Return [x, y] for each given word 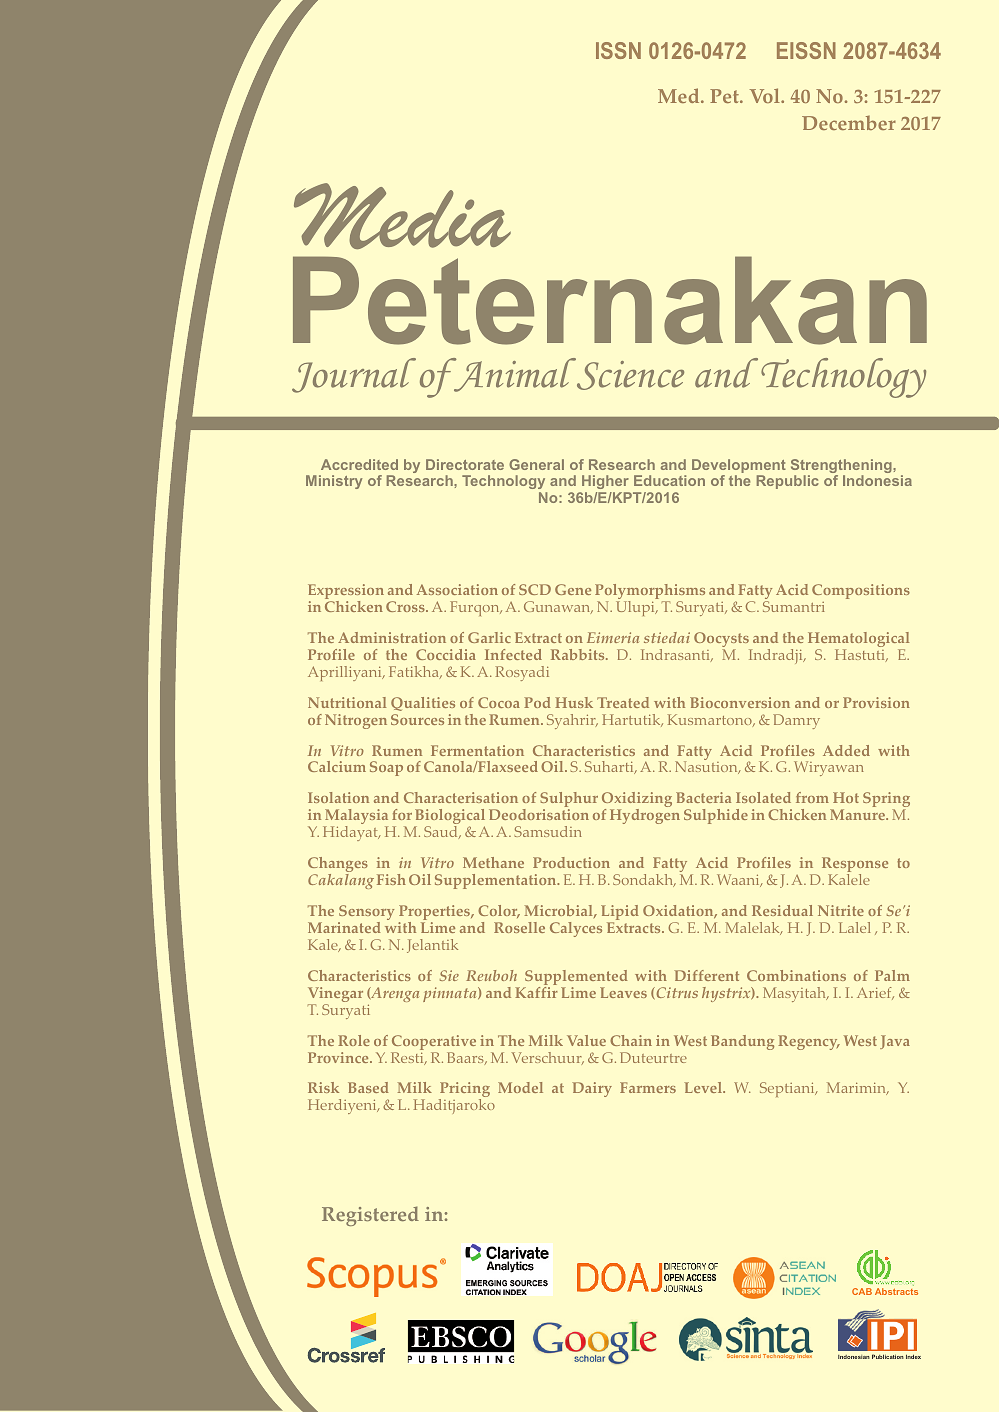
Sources [417, 719]
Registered [370, 1216]
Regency [809, 1042]
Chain [631, 1040]
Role [354, 1040]
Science [630, 375]
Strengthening [842, 467]
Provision [876, 702]
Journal [354, 375]
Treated [623, 702]
